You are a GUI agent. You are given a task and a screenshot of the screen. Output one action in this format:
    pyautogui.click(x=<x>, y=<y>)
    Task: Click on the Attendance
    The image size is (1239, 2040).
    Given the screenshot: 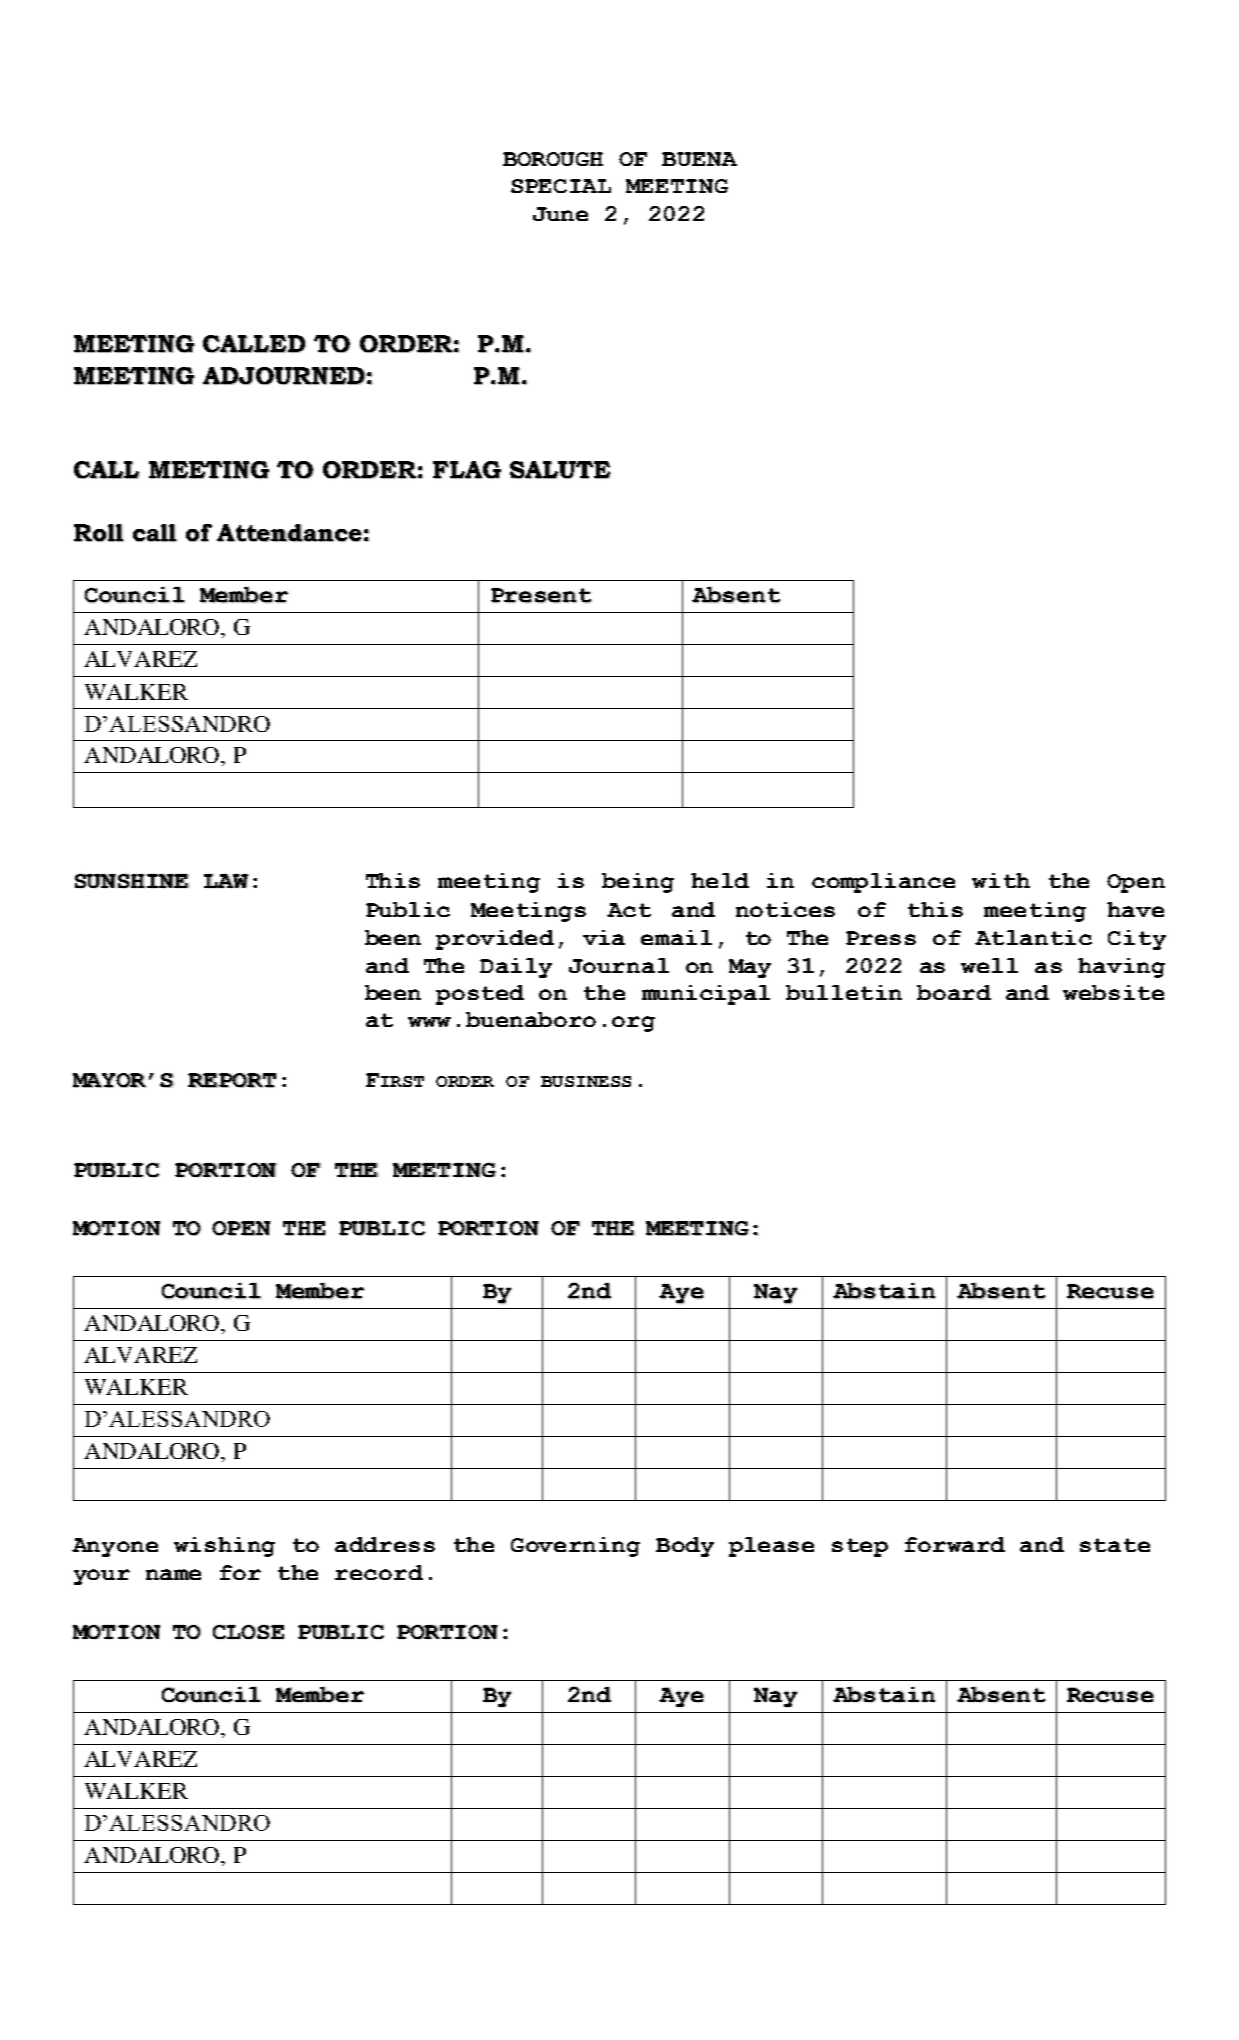 What is the action you would take?
    pyautogui.click(x=289, y=533)
